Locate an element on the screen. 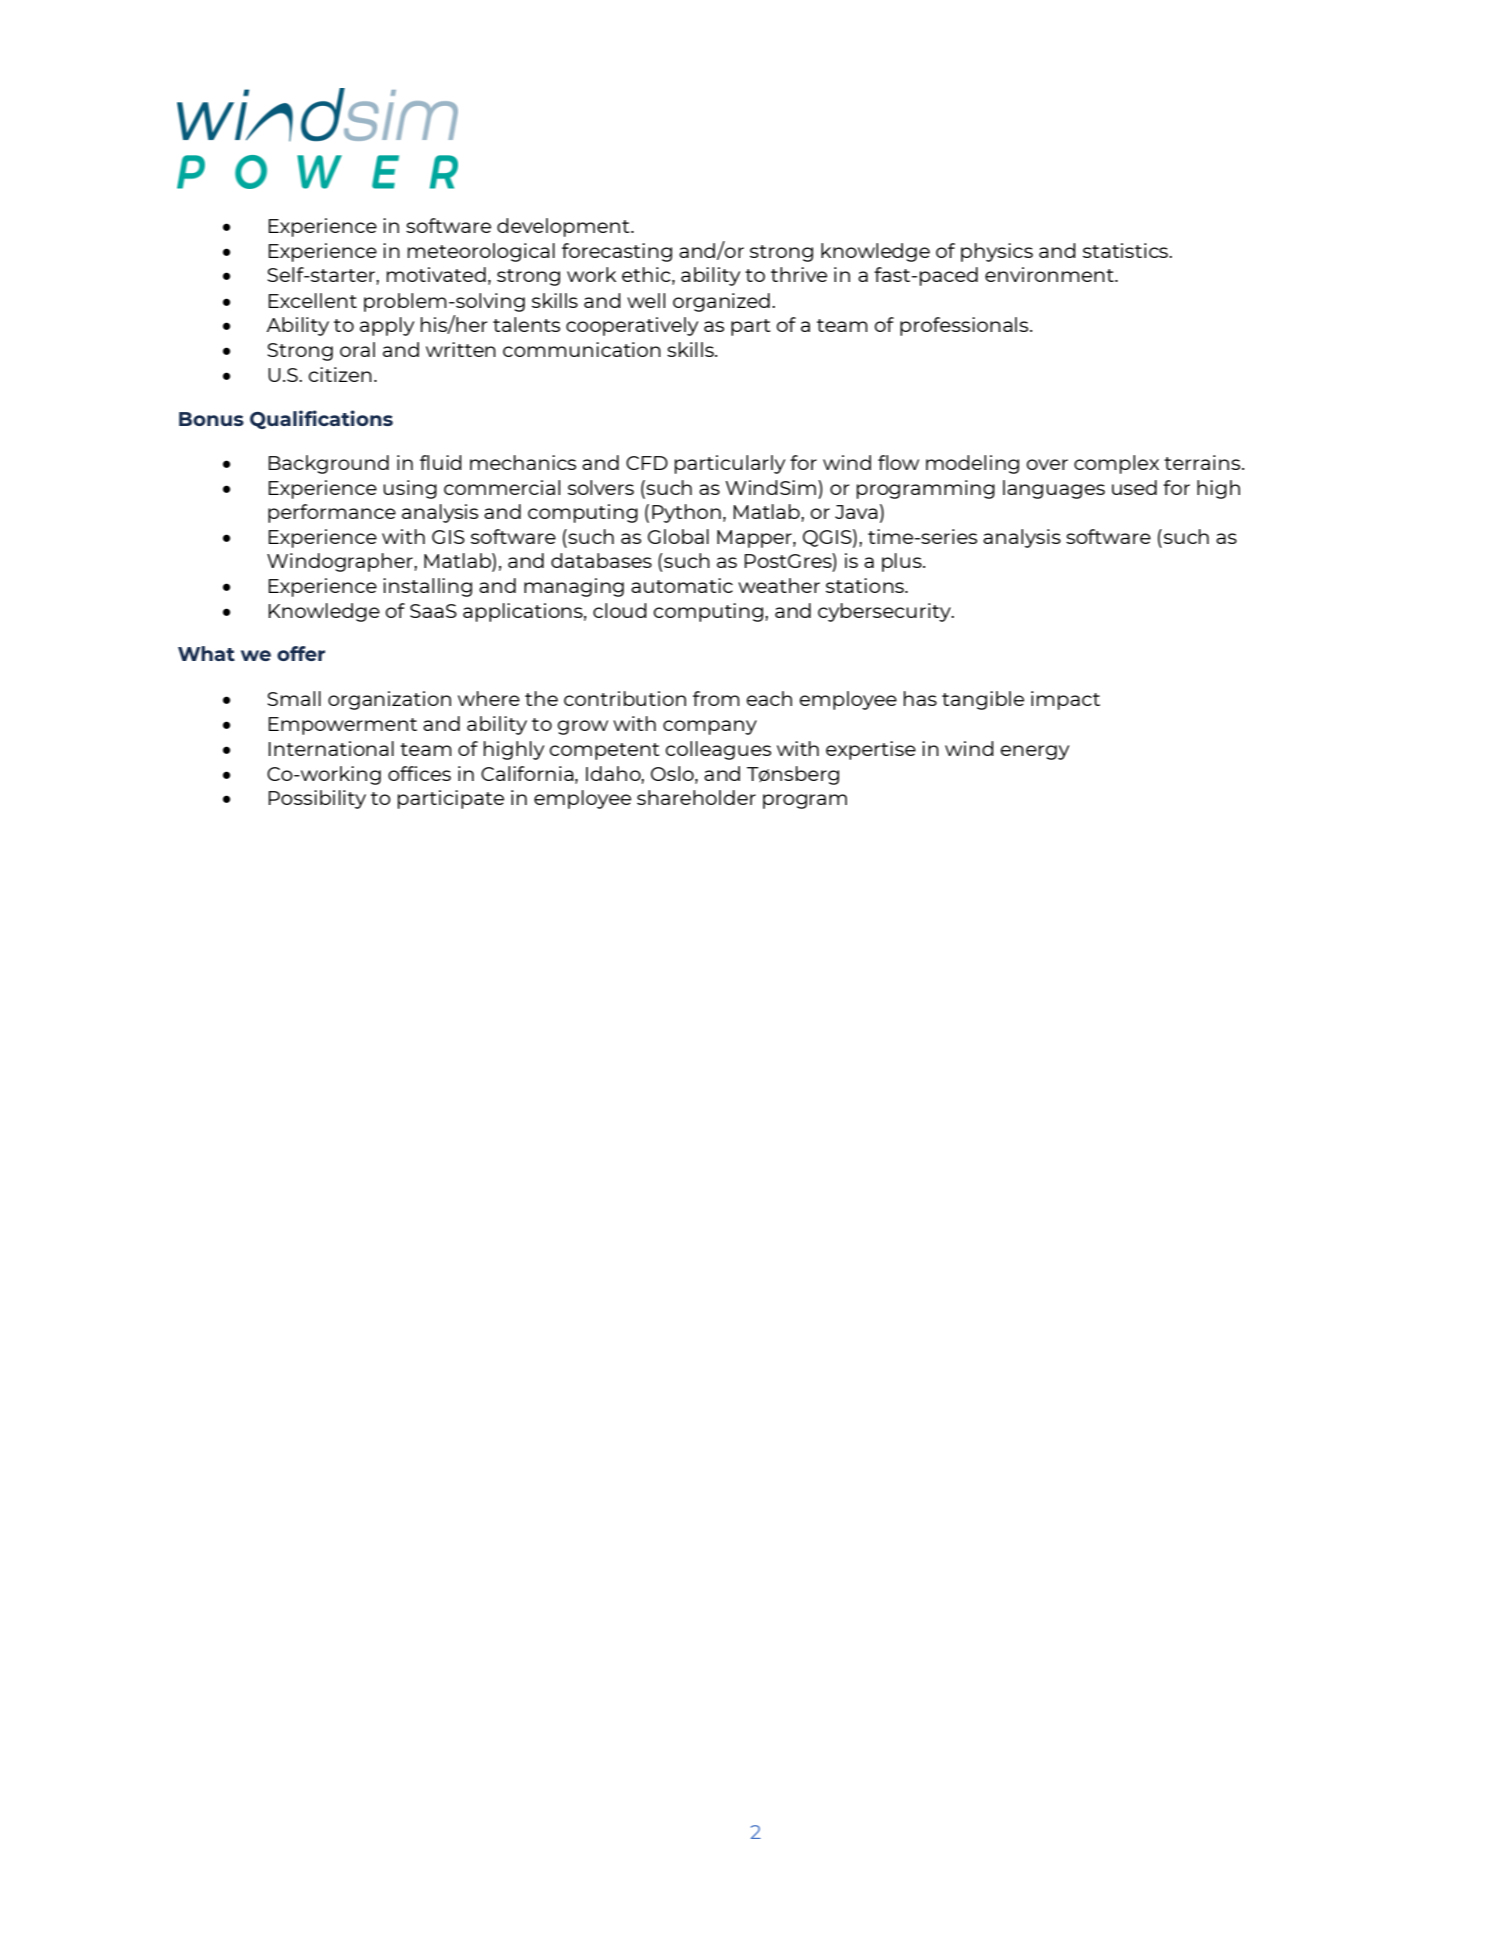 This screenshot has width=1511, height=1956. citizen is located at coordinates (340, 374).
